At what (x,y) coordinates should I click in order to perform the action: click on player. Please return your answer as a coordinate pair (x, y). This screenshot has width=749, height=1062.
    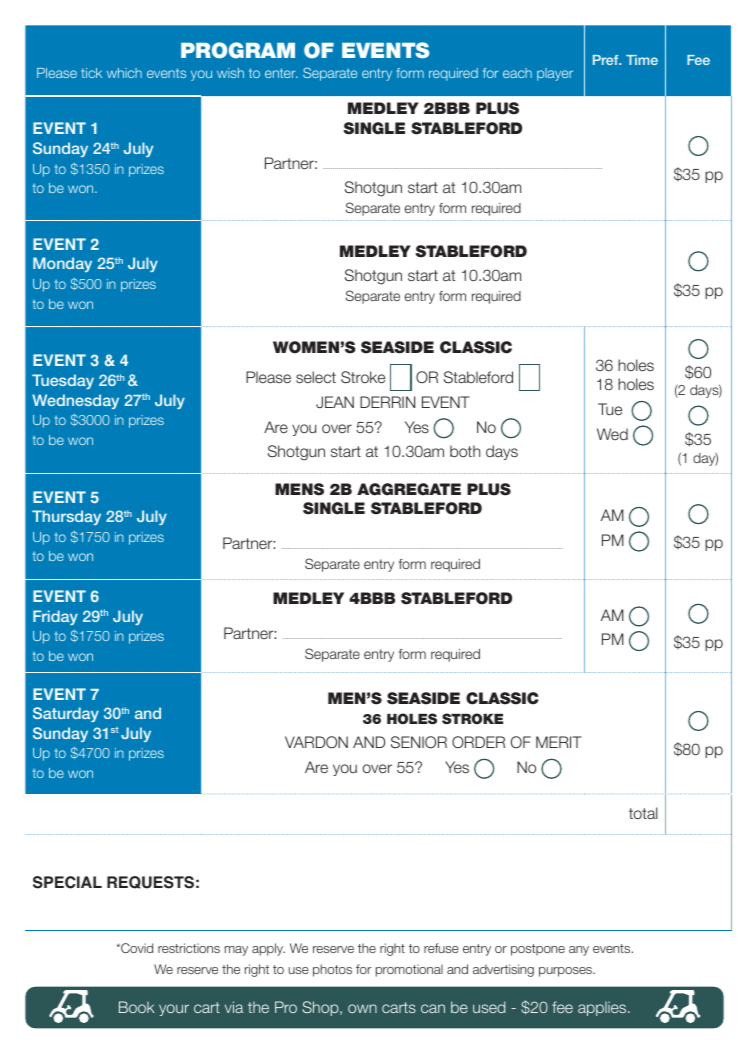
    Looking at the image, I should click on (555, 74).
